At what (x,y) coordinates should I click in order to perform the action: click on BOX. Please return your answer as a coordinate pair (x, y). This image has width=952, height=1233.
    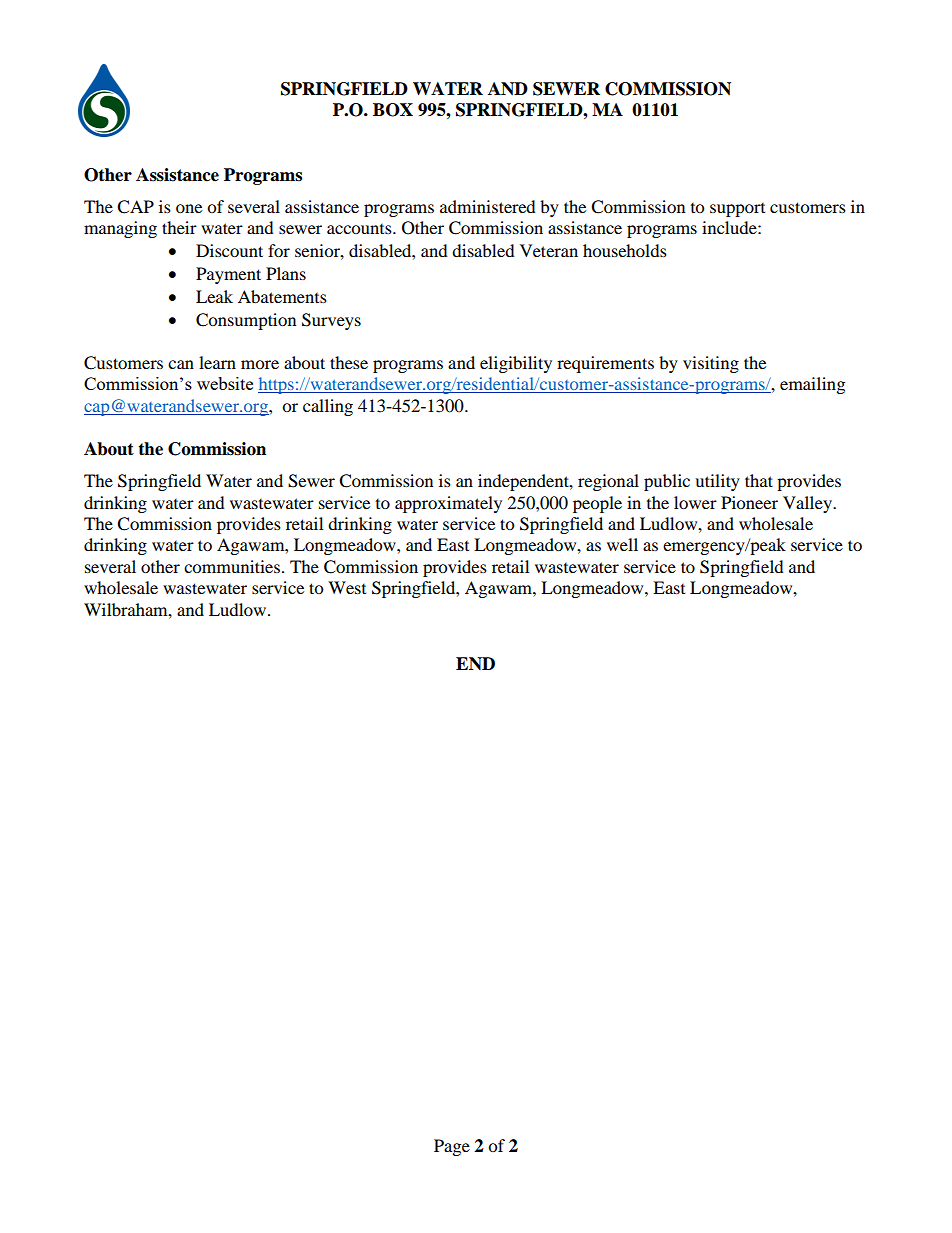
    Looking at the image, I should click on (393, 110).
